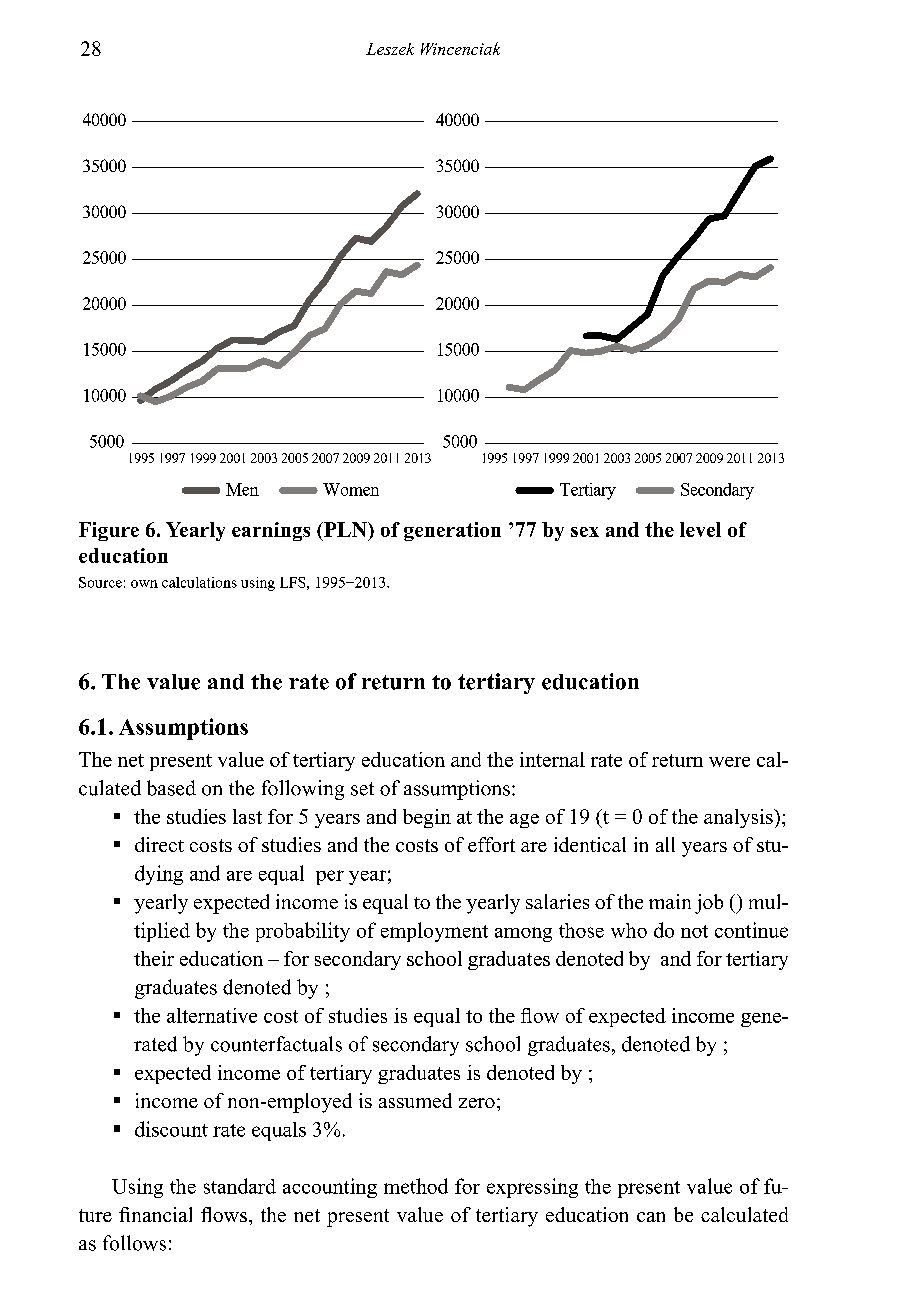 Image resolution: width=923 pixels, height=1316 pixels. What do you see at coordinates (159, 844) in the screenshot?
I see `direct` at bounding box center [159, 844].
